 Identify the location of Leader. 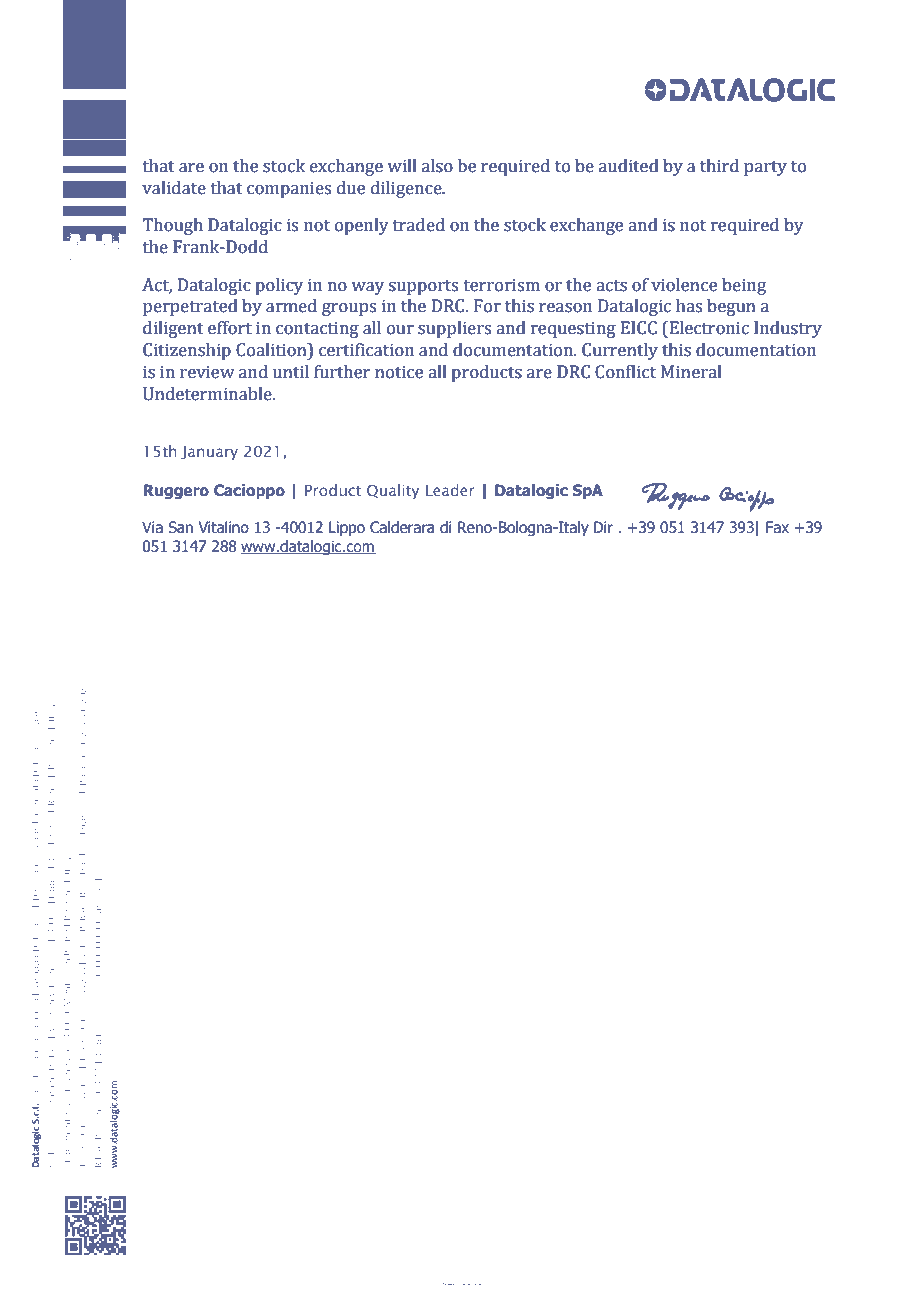
(450, 490).
